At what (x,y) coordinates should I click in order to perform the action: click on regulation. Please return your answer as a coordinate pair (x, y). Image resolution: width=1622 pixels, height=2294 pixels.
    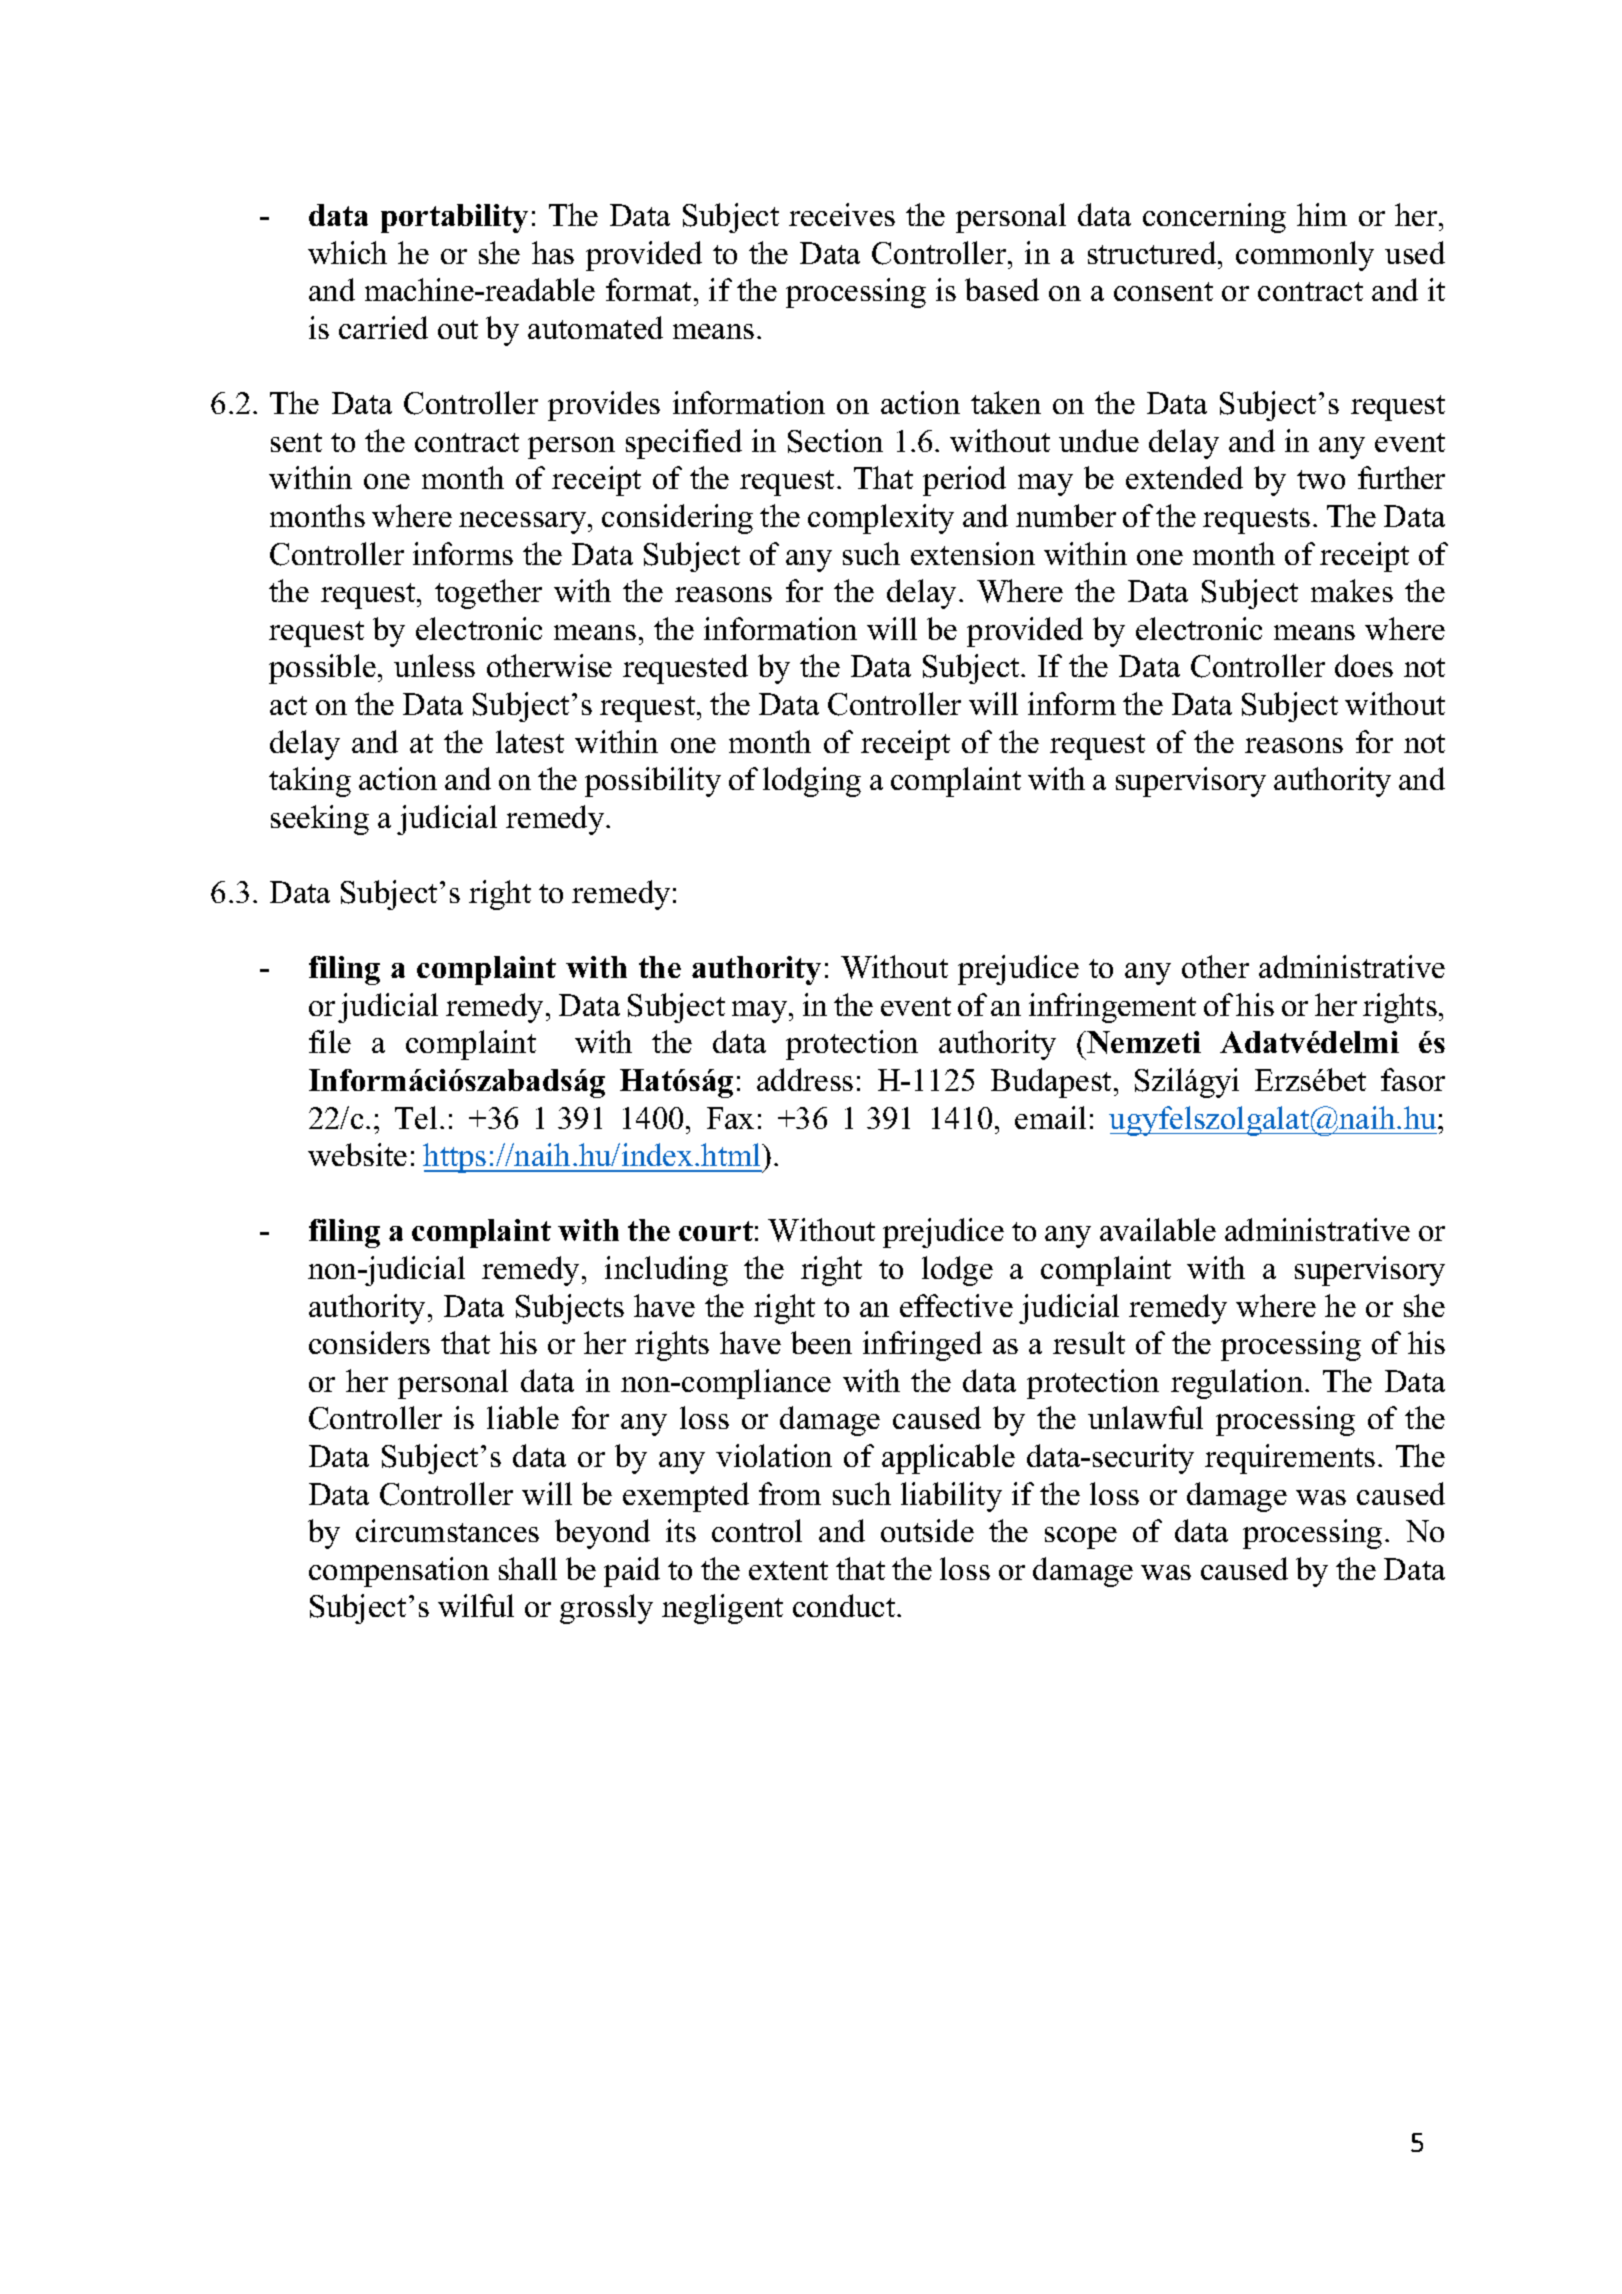
    Looking at the image, I should click on (1238, 1384).
